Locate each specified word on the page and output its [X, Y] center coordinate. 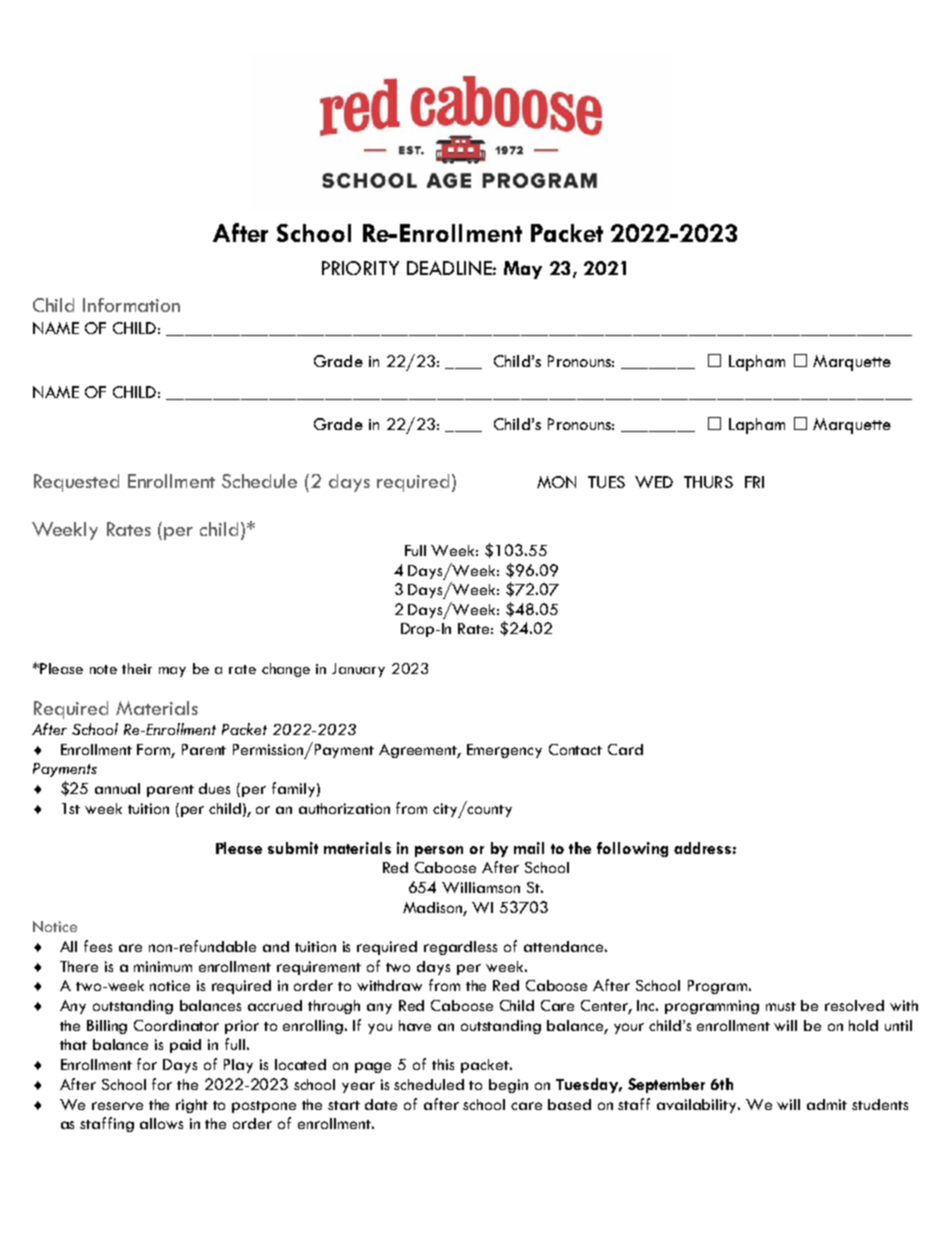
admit [827, 1104]
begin [508, 1086]
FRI [754, 482]
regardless [460, 948]
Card [625, 749]
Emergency [504, 751]
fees [98, 946]
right [192, 1106]
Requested [76, 483]
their [137, 668]
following [632, 849]
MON [556, 482]
